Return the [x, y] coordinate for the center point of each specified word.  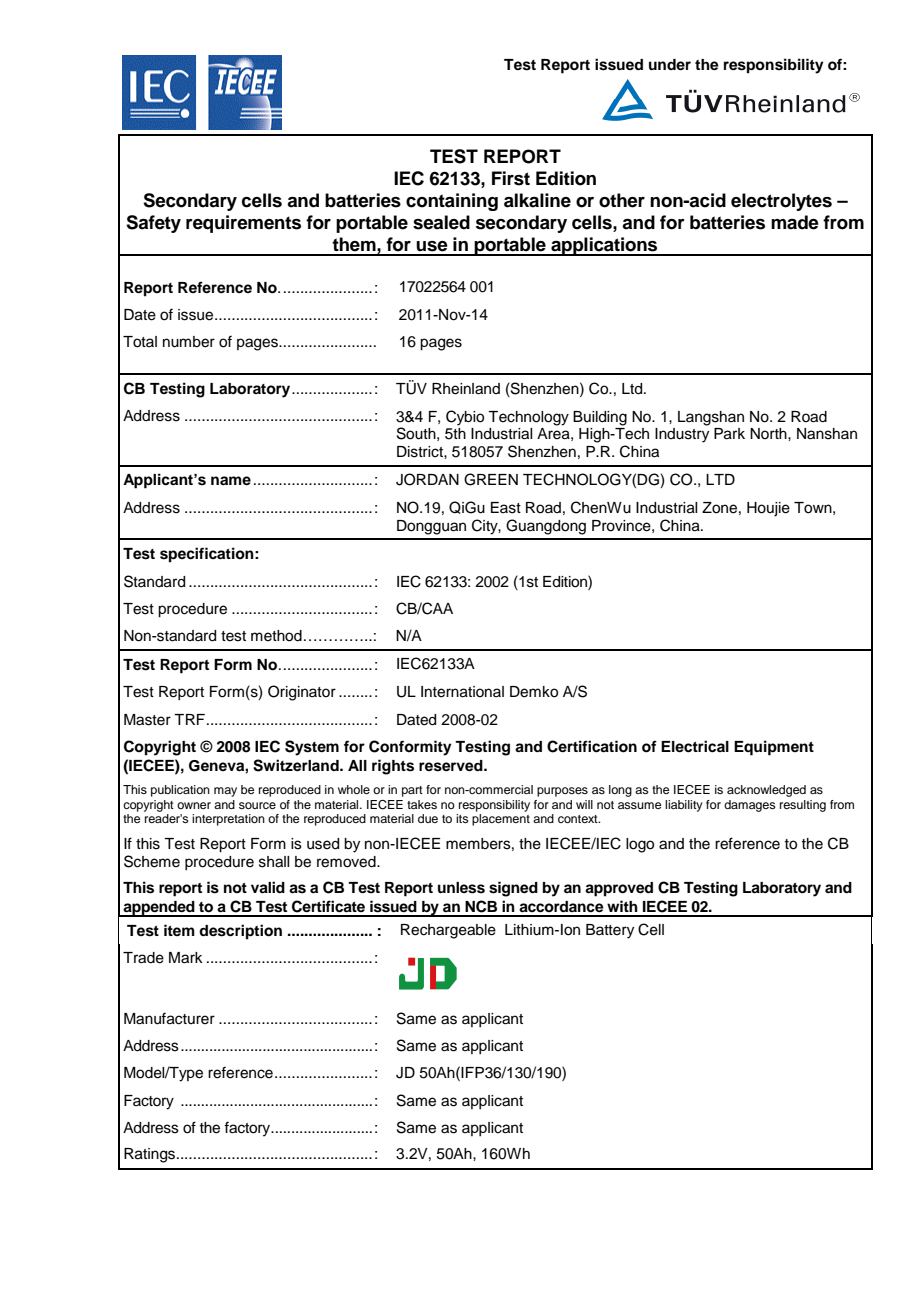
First [511, 178]
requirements [243, 224]
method [276, 636]
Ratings [151, 1155]
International [462, 692]
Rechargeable [448, 931]
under [670, 64]
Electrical [695, 746]
